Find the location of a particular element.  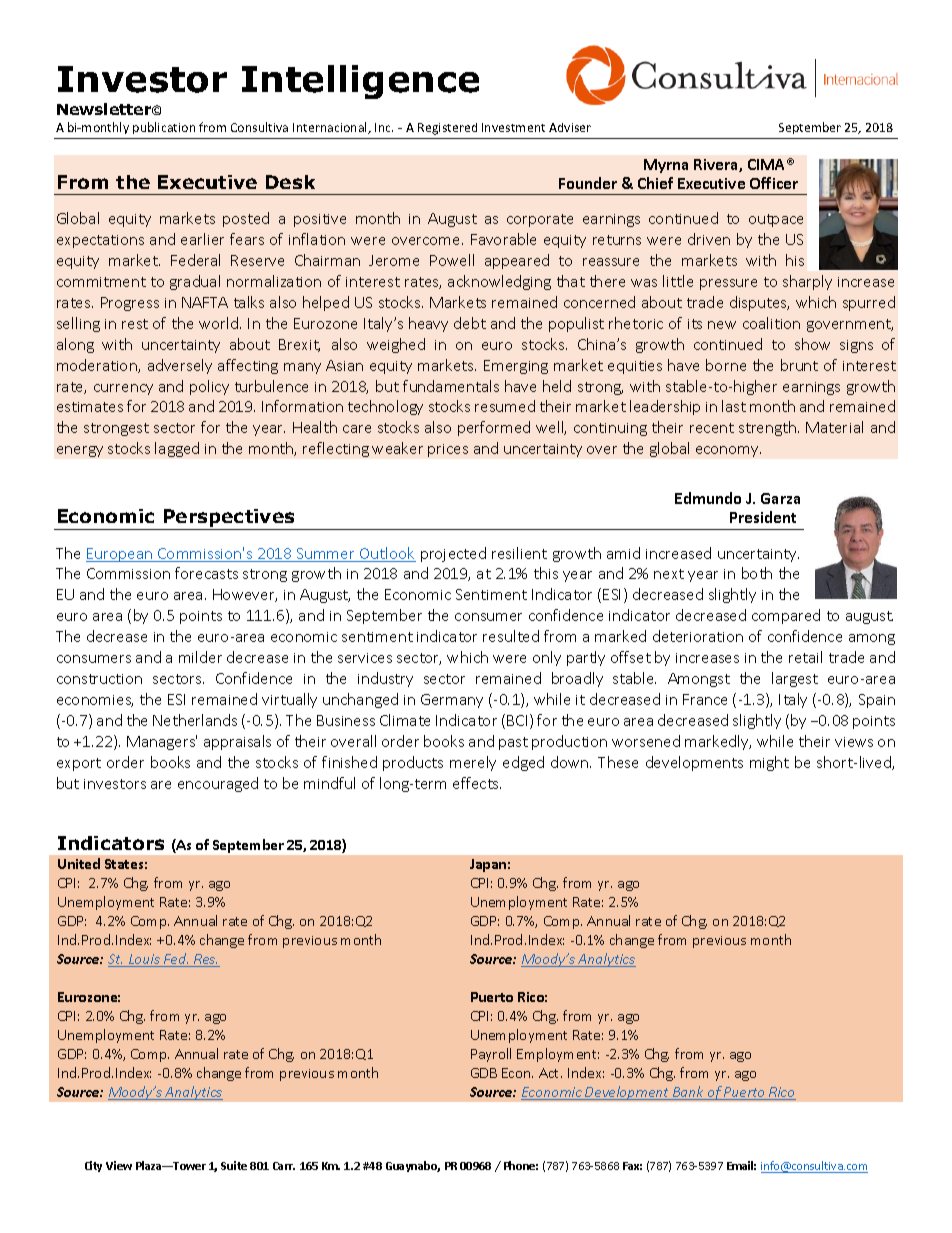

strength is located at coordinates (769, 428).
